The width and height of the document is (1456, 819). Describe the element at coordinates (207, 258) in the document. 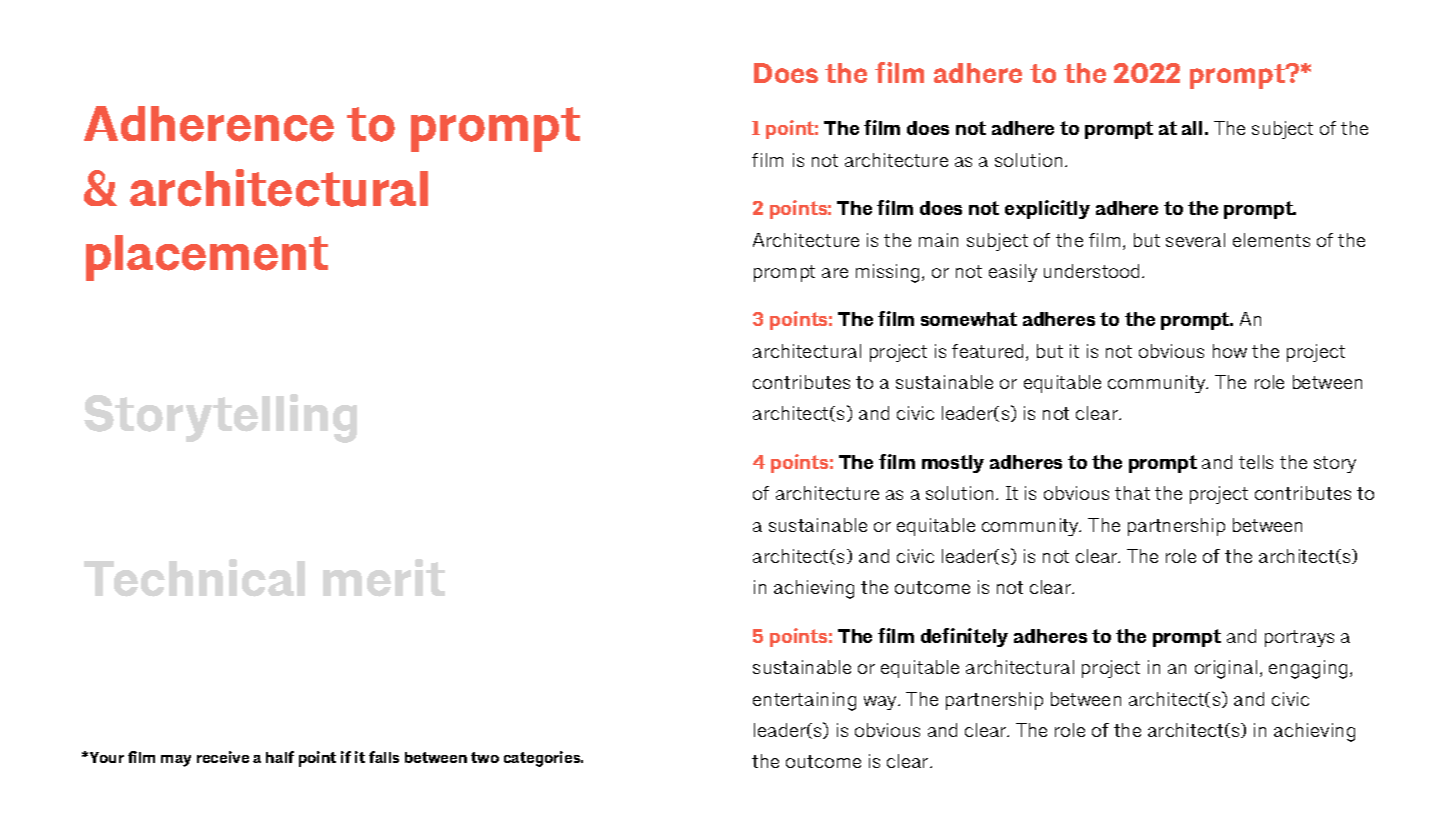

I see `placement` at that location.
